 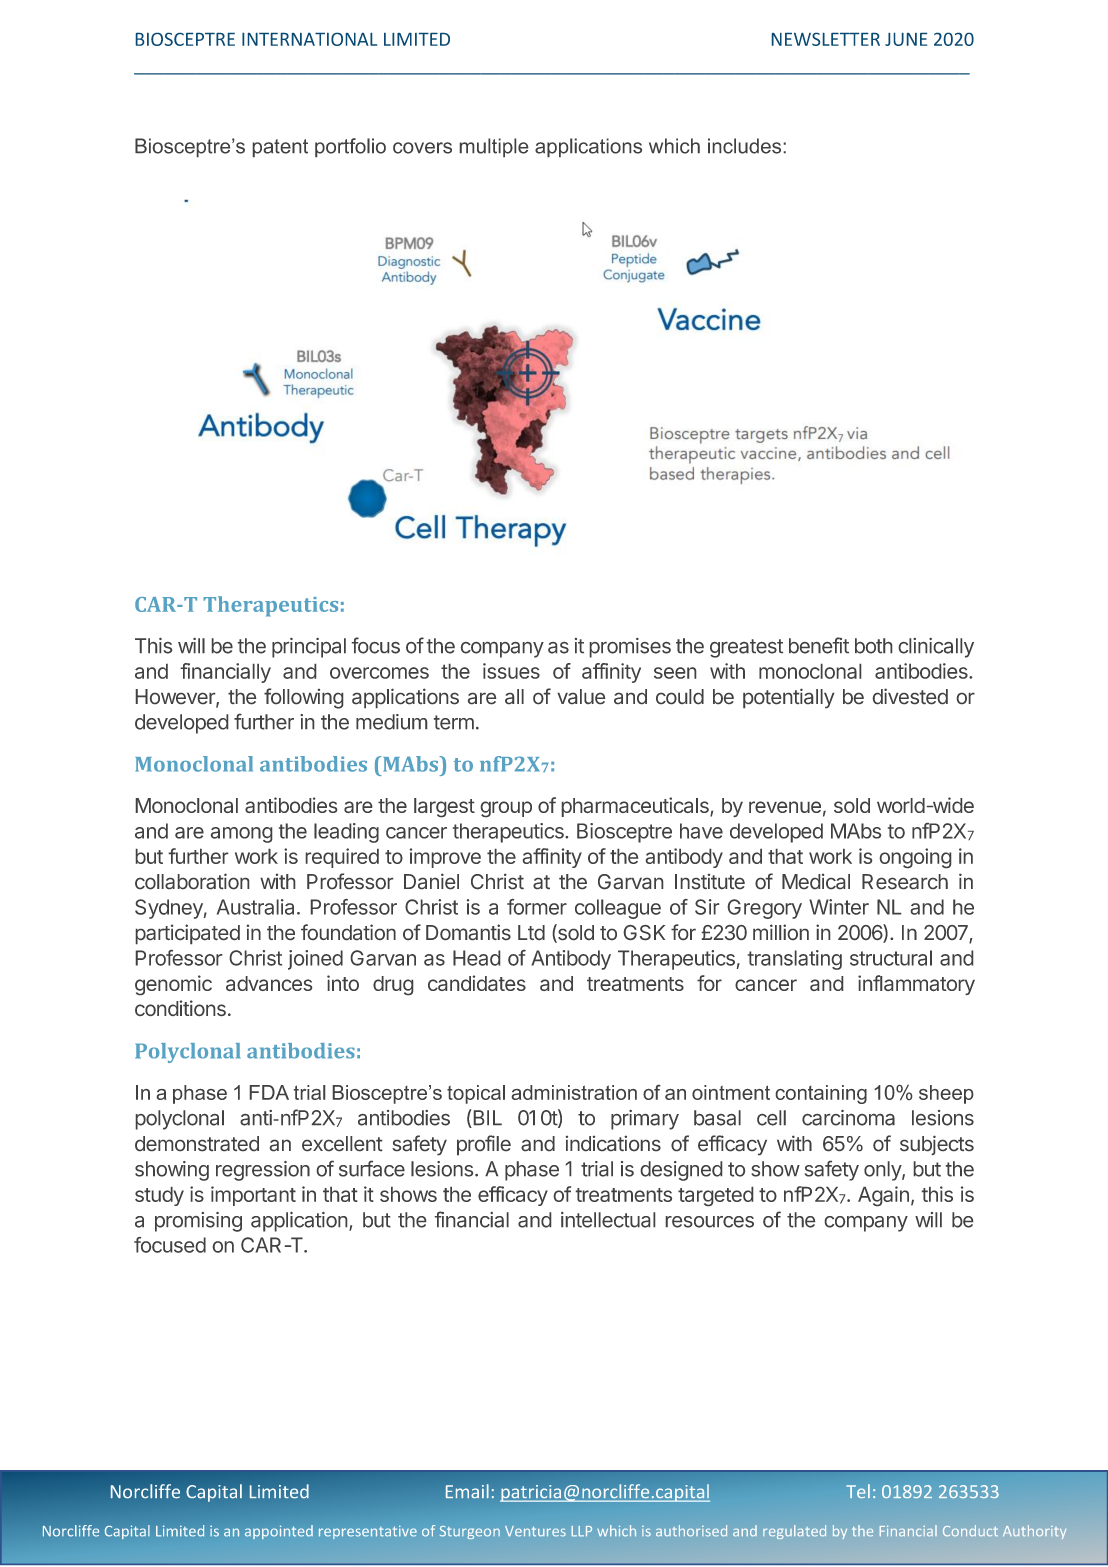 I want to click on ongoing, so click(x=915, y=858).
